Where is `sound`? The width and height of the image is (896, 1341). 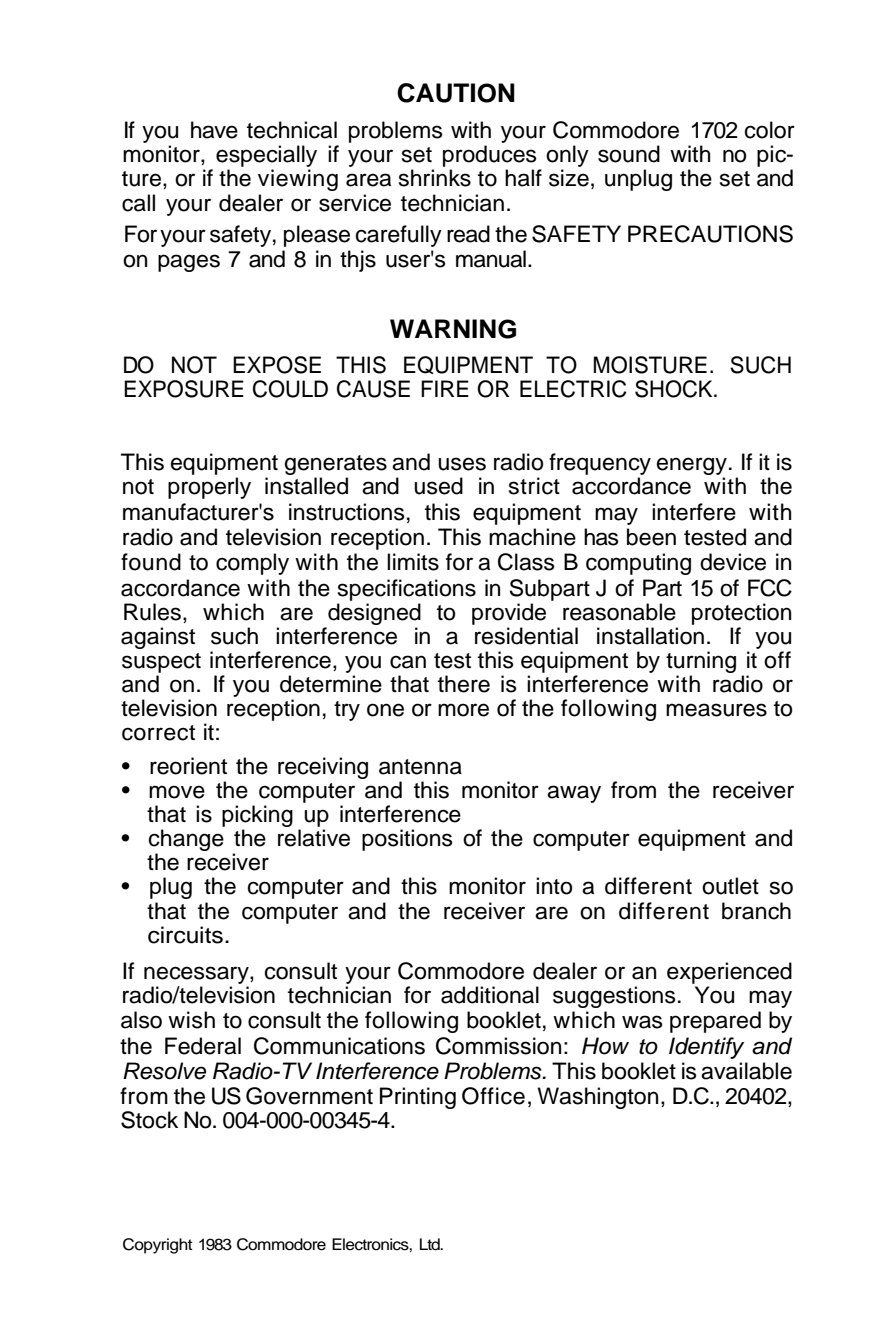
sound is located at coordinates (629, 154).
